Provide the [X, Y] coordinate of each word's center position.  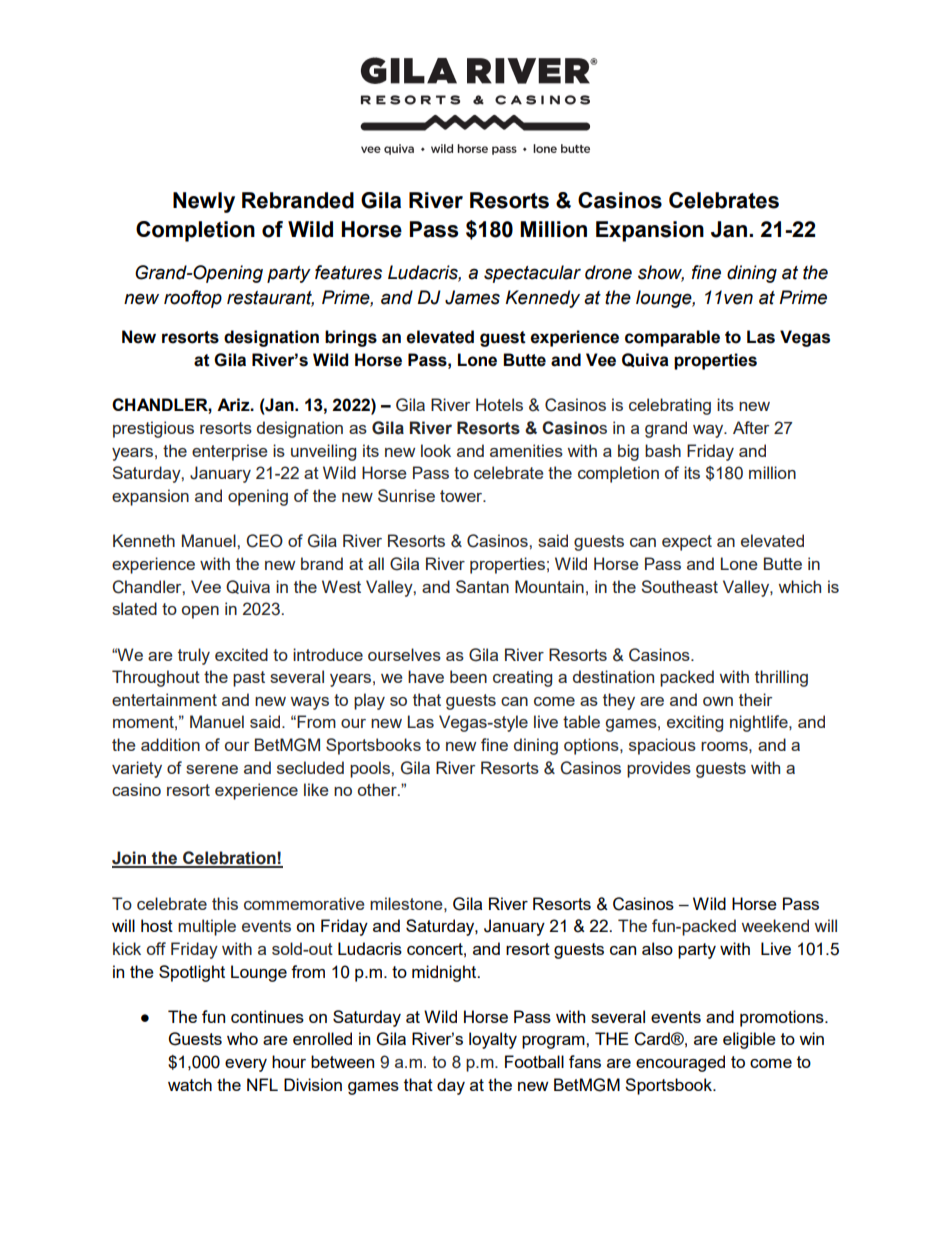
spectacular [532, 274]
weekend [775, 925]
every [246, 1065]
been [468, 676]
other [378, 789]
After [751, 427]
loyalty [493, 1040]
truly [194, 656]
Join [130, 859]
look [436, 450]
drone [608, 272]
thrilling [781, 678]
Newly [204, 202]
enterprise [229, 452]
